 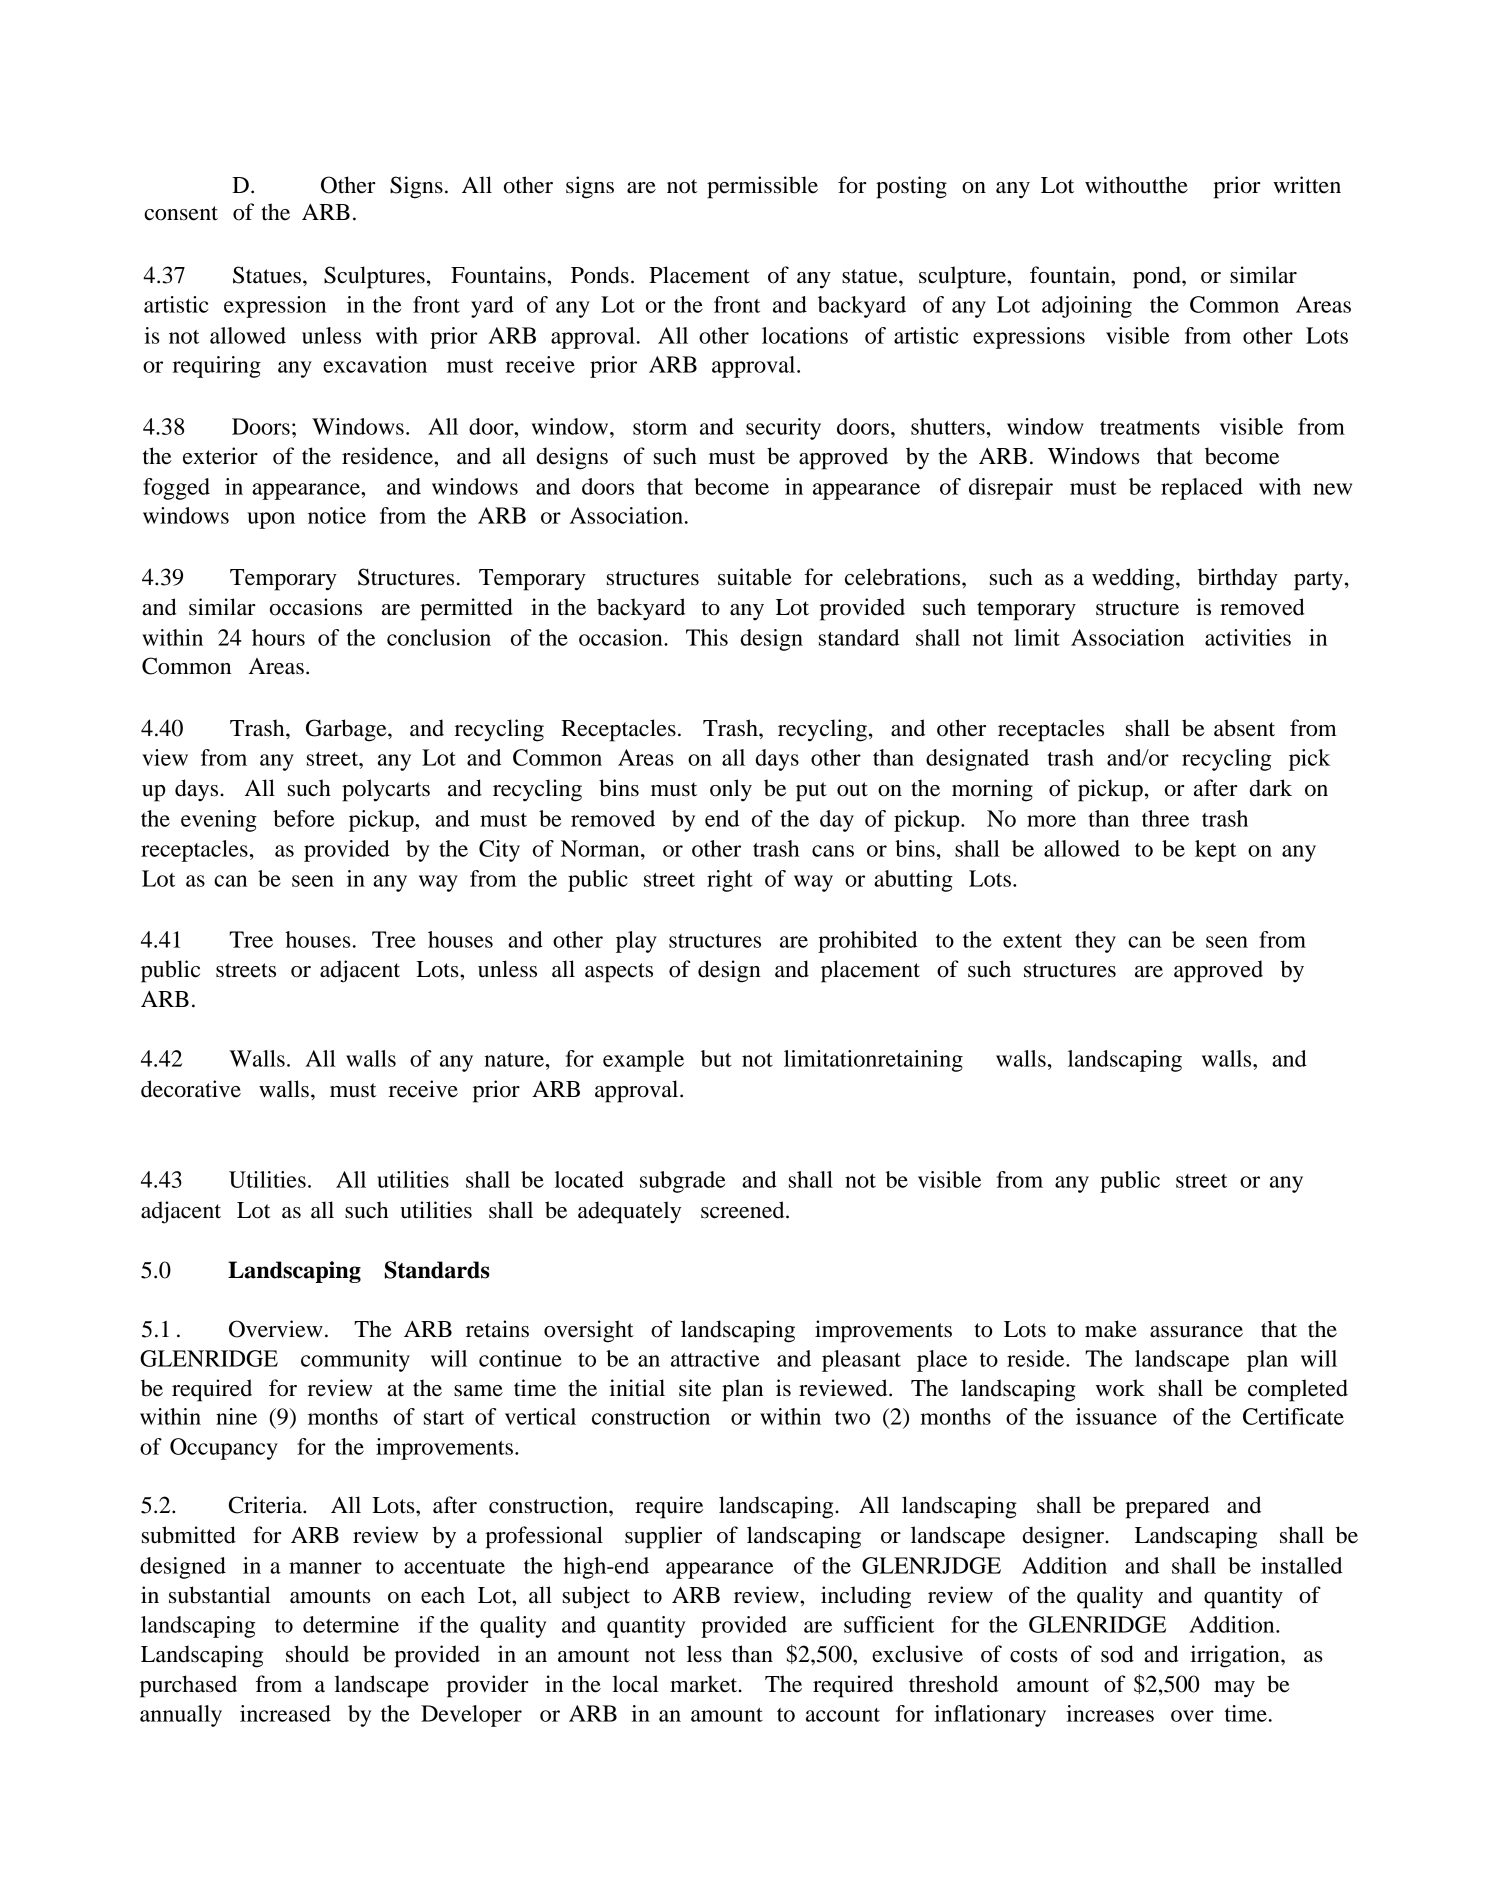 I want to click on before, so click(x=303, y=818).
